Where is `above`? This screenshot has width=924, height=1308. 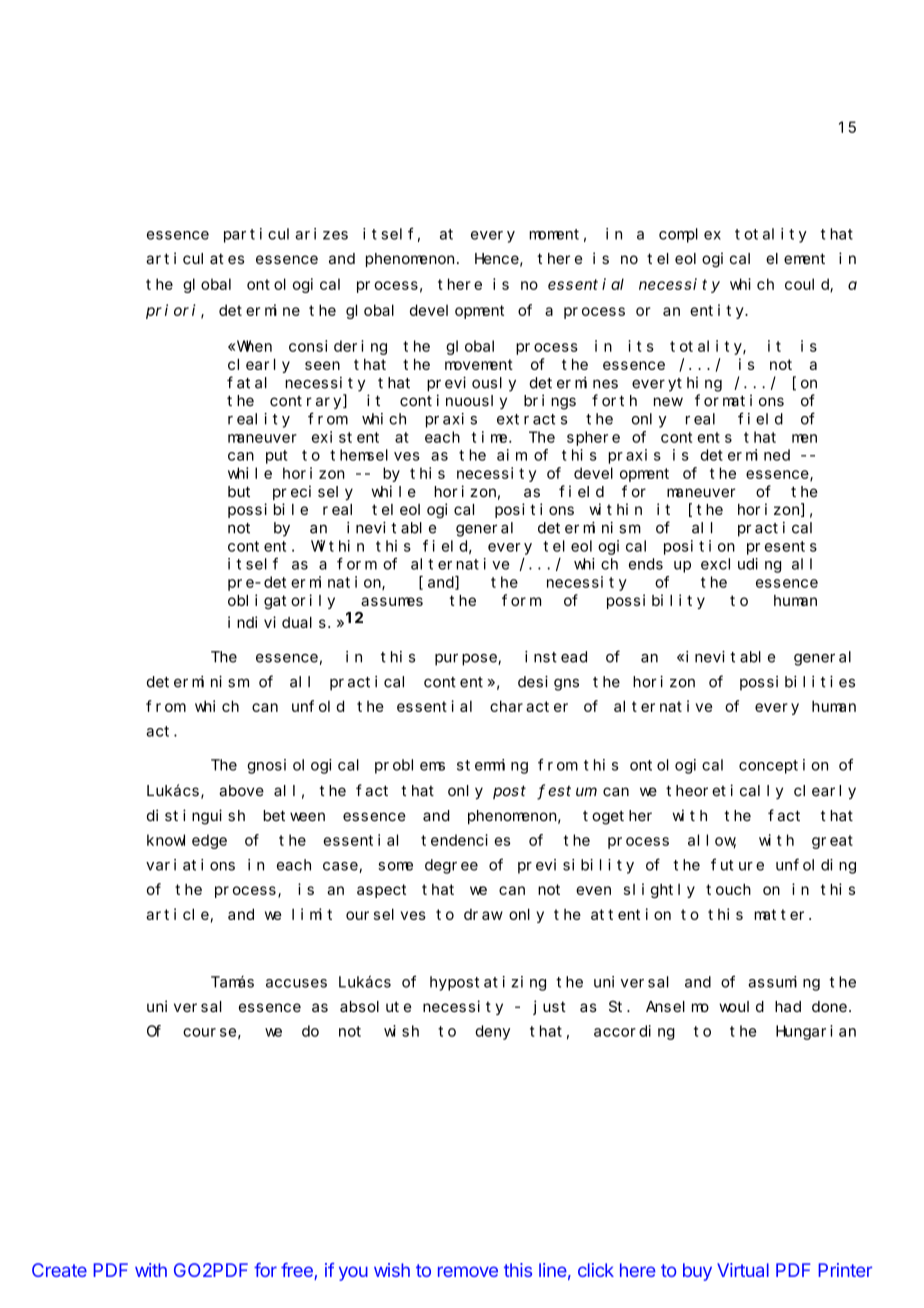 above is located at coordinates (241, 791).
